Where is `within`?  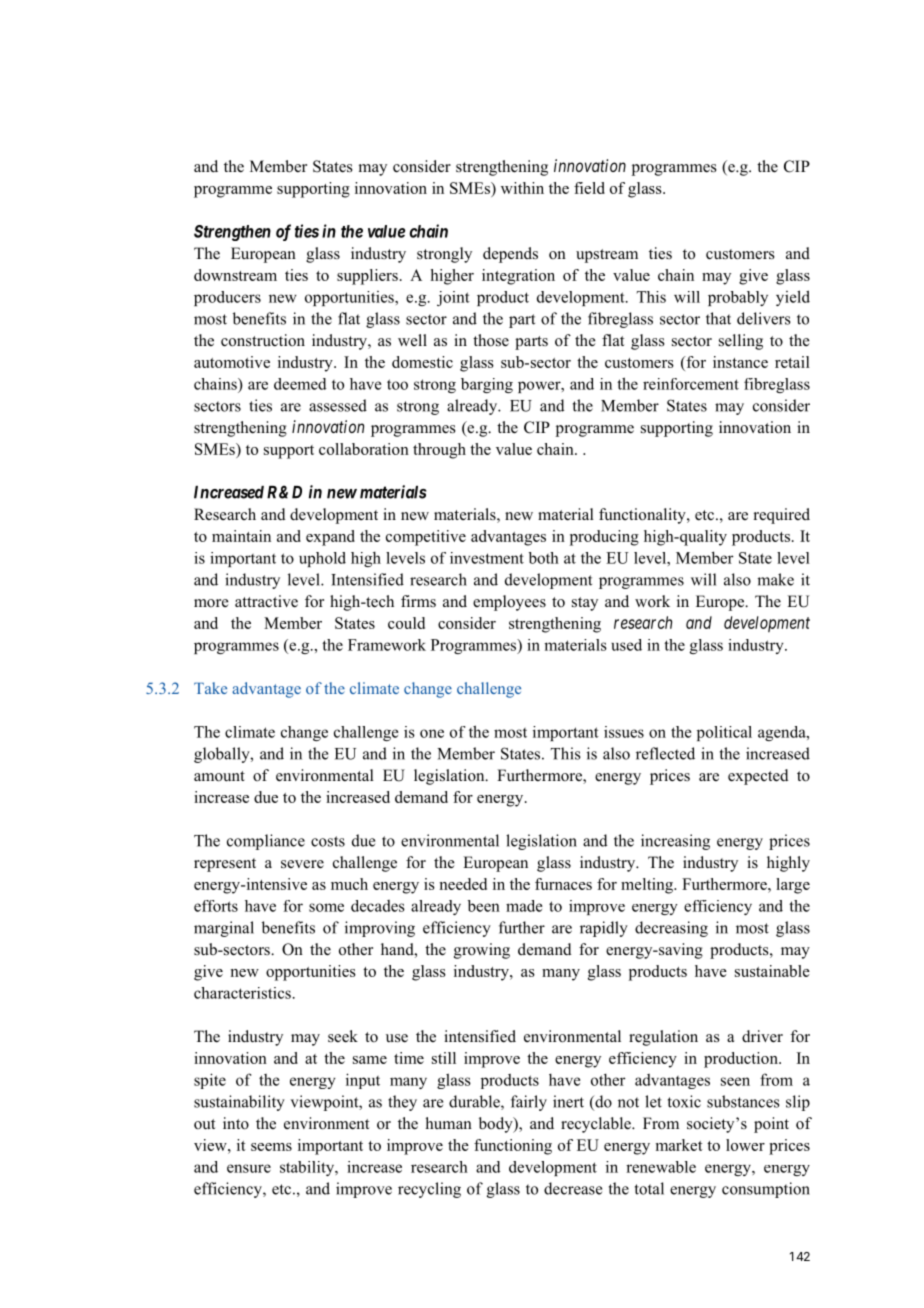 within is located at coordinates (522, 188).
